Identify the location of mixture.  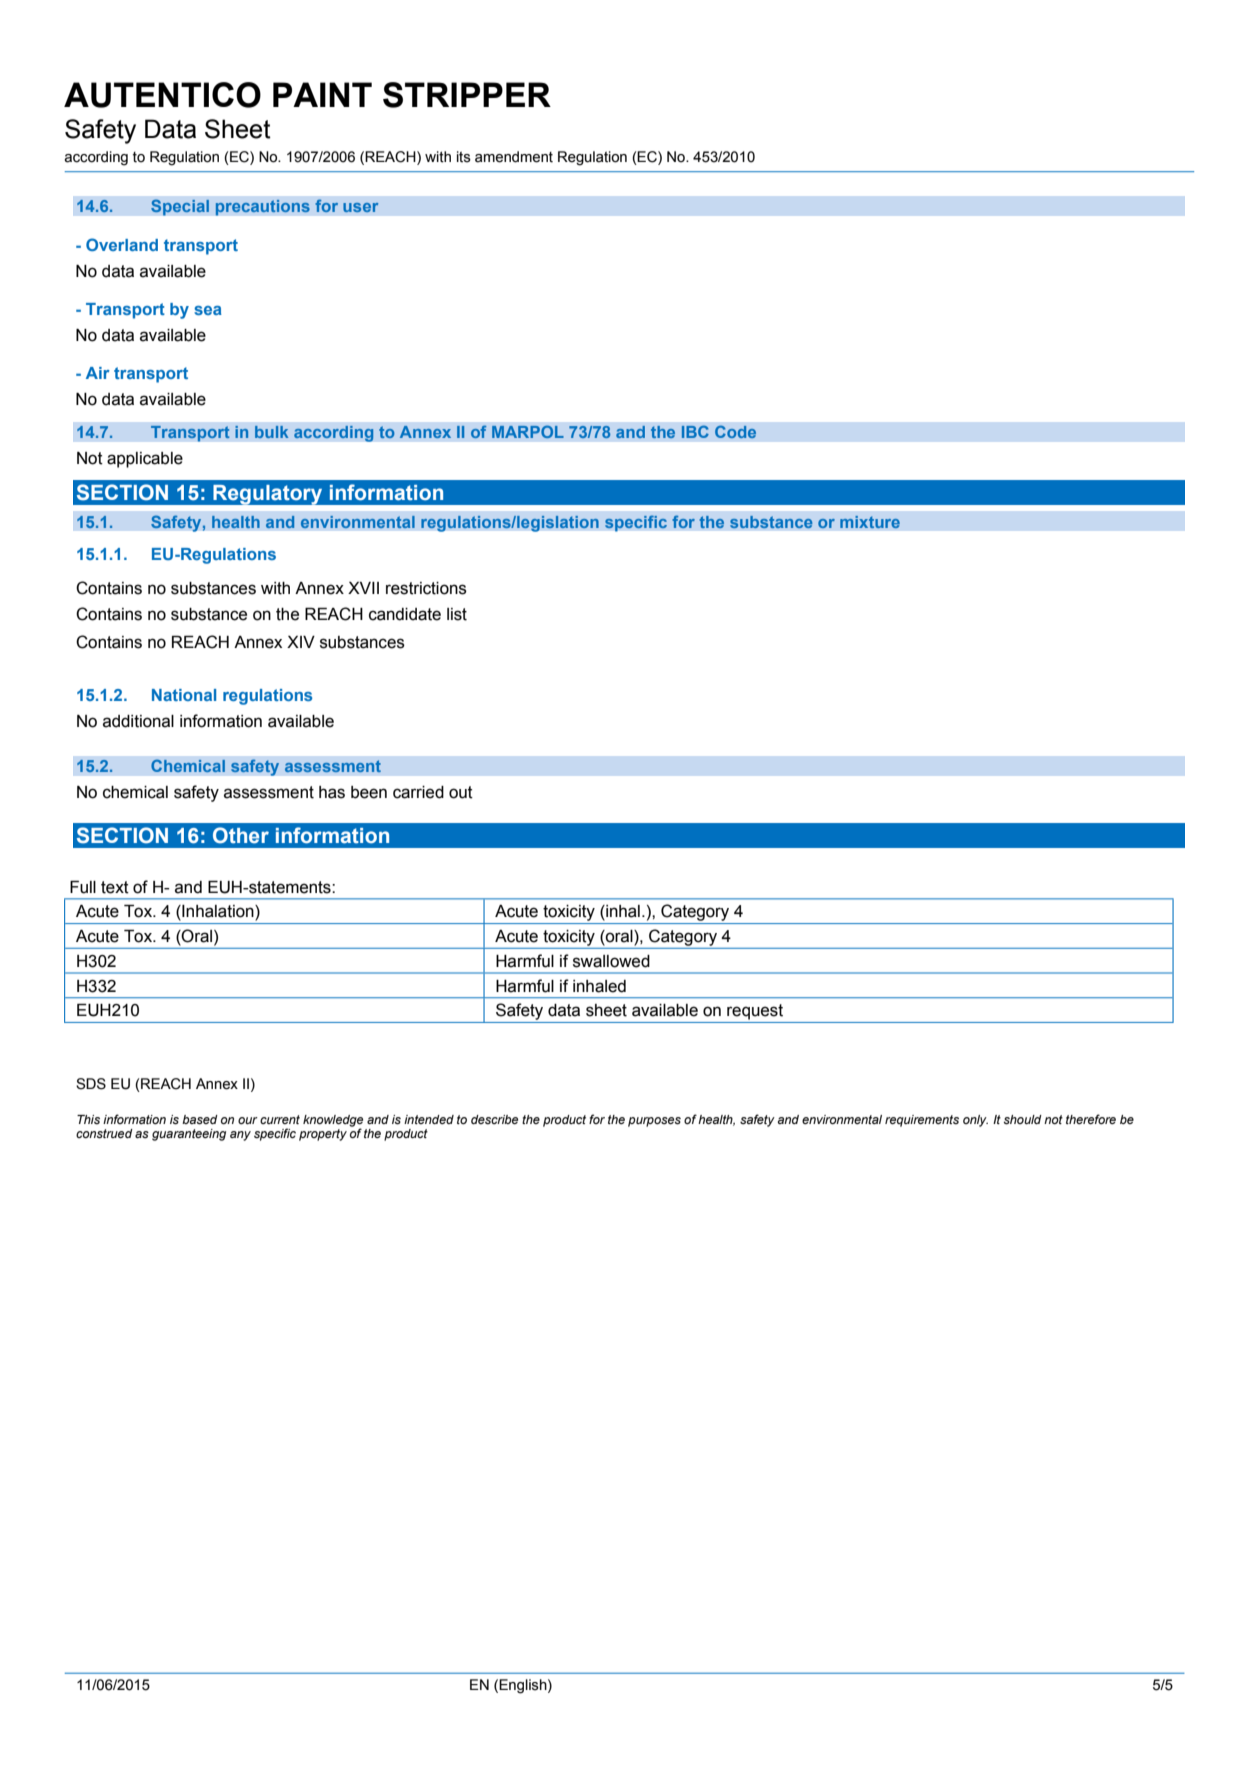
(870, 522).
